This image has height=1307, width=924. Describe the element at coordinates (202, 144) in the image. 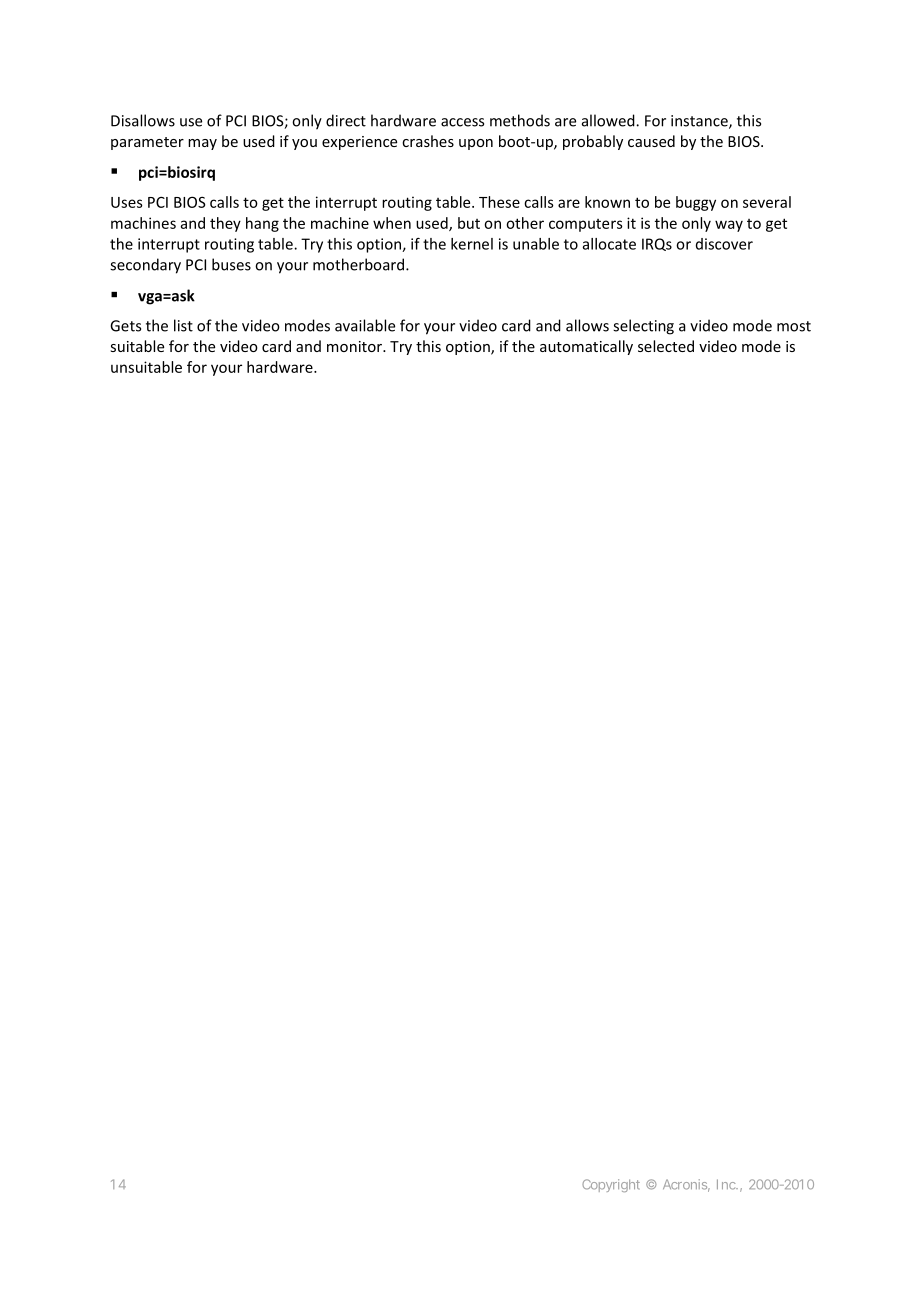

I see `may` at that location.
